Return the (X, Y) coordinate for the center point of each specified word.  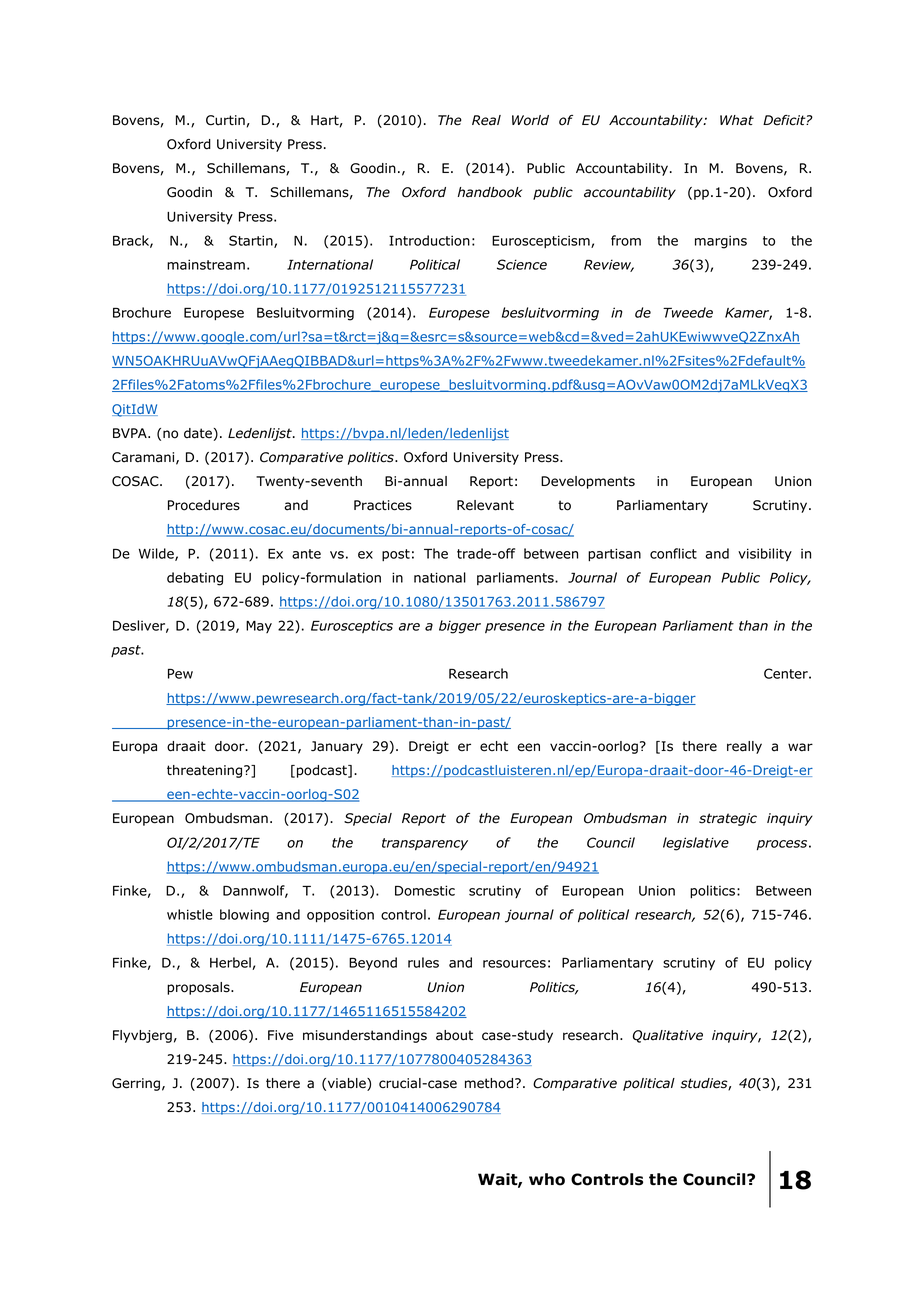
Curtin (225, 120)
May (259, 627)
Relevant (485, 505)
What (737, 120)
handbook (490, 192)
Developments (588, 482)
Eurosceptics (352, 626)
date (198, 433)
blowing (244, 916)
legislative (696, 844)
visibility (765, 555)
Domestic (425, 890)
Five (280, 1035)
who (547, 1179)
